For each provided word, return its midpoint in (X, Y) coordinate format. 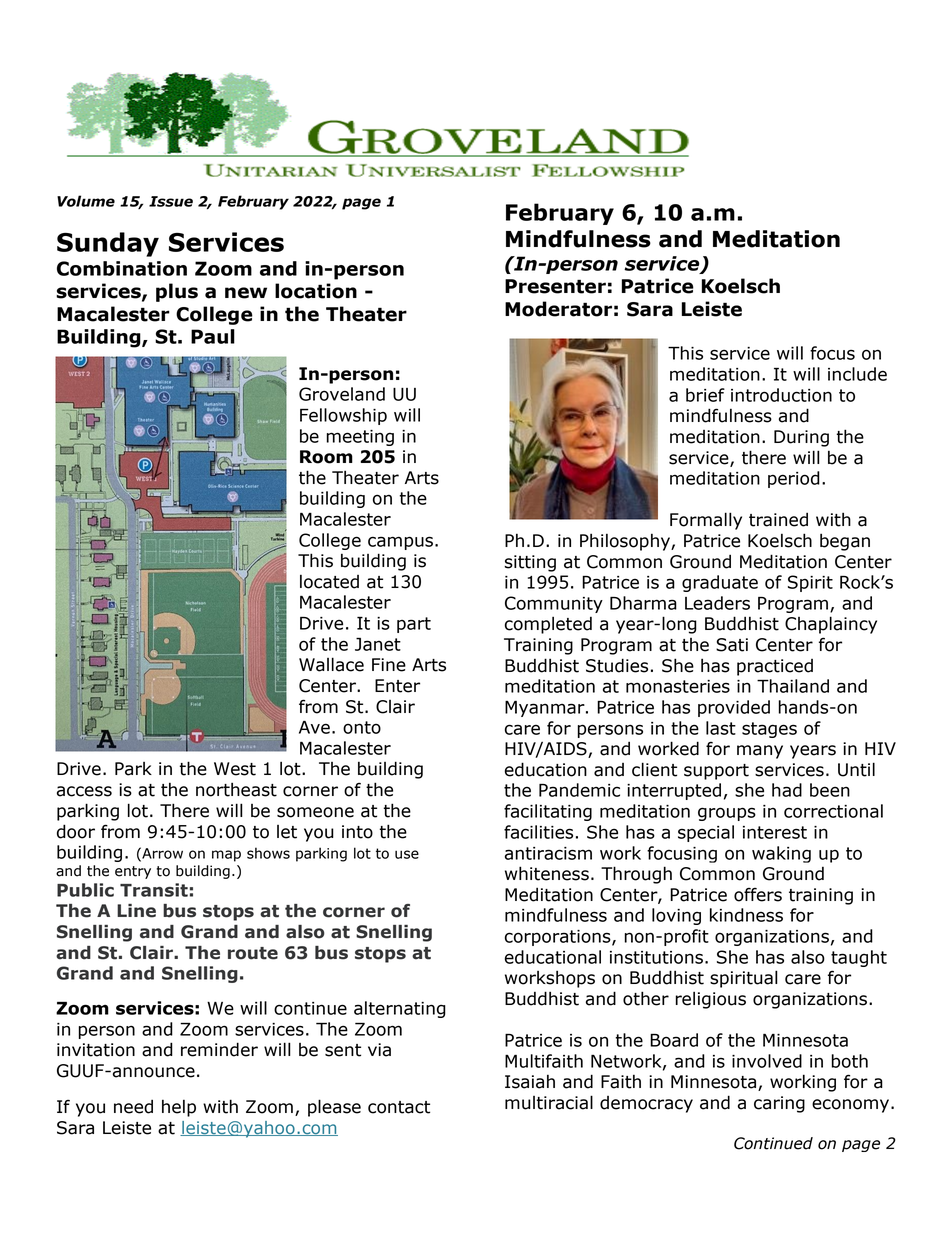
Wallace (331, 664)
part (414, 625)
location (316, 291)
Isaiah (530, 1081)
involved (767, 1061)
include (857, 374)
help (179, 1108)
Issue (171, 201)
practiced (775, 667)
